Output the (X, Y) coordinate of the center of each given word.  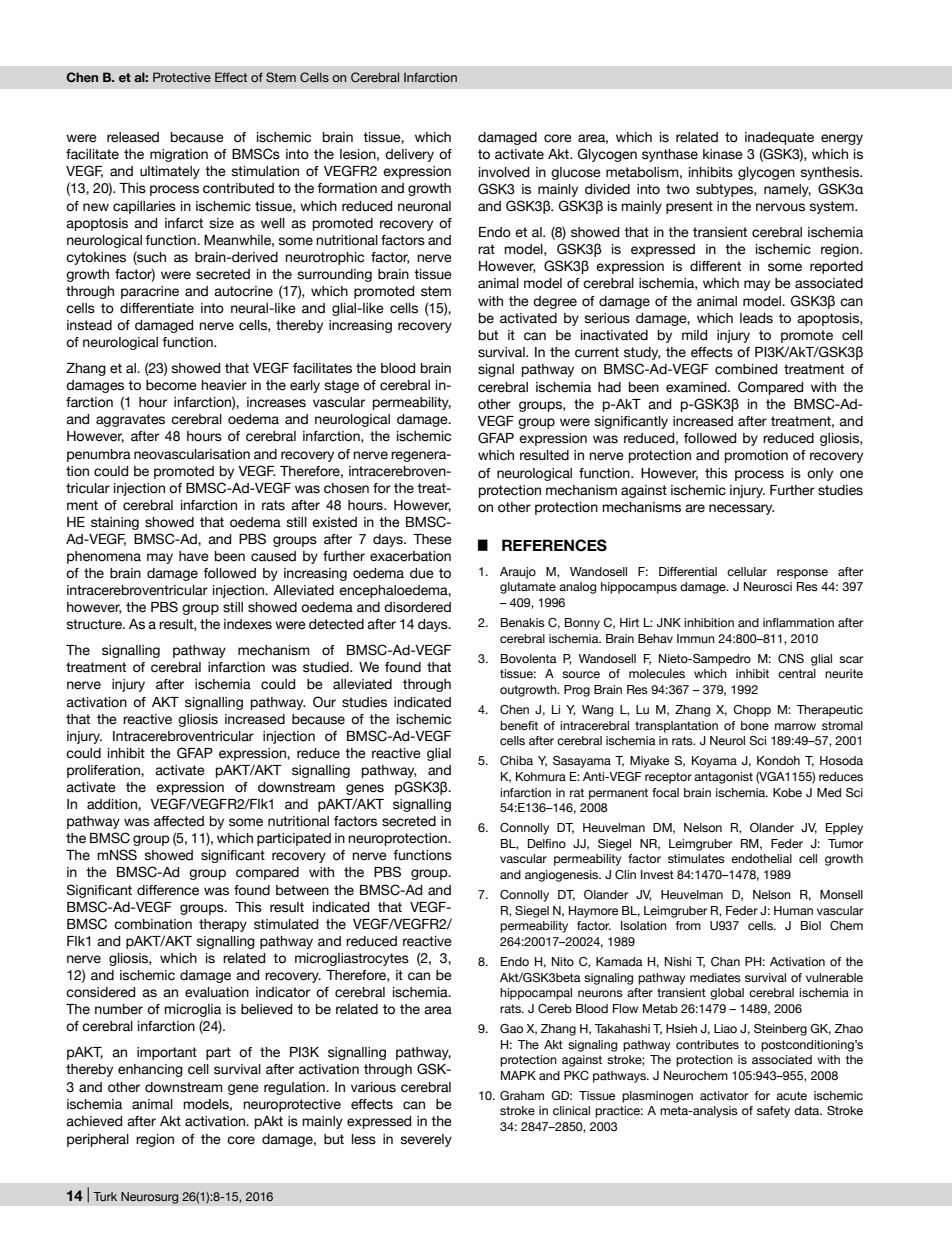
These (432, 539)
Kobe (787, 792)
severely (426, 1140)
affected (179, 821)
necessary (741, 509)
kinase (723, 154)
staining (115, 523)
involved (504, 172)
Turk (105, 1196)
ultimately (170, 172)
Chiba (516, 760)
